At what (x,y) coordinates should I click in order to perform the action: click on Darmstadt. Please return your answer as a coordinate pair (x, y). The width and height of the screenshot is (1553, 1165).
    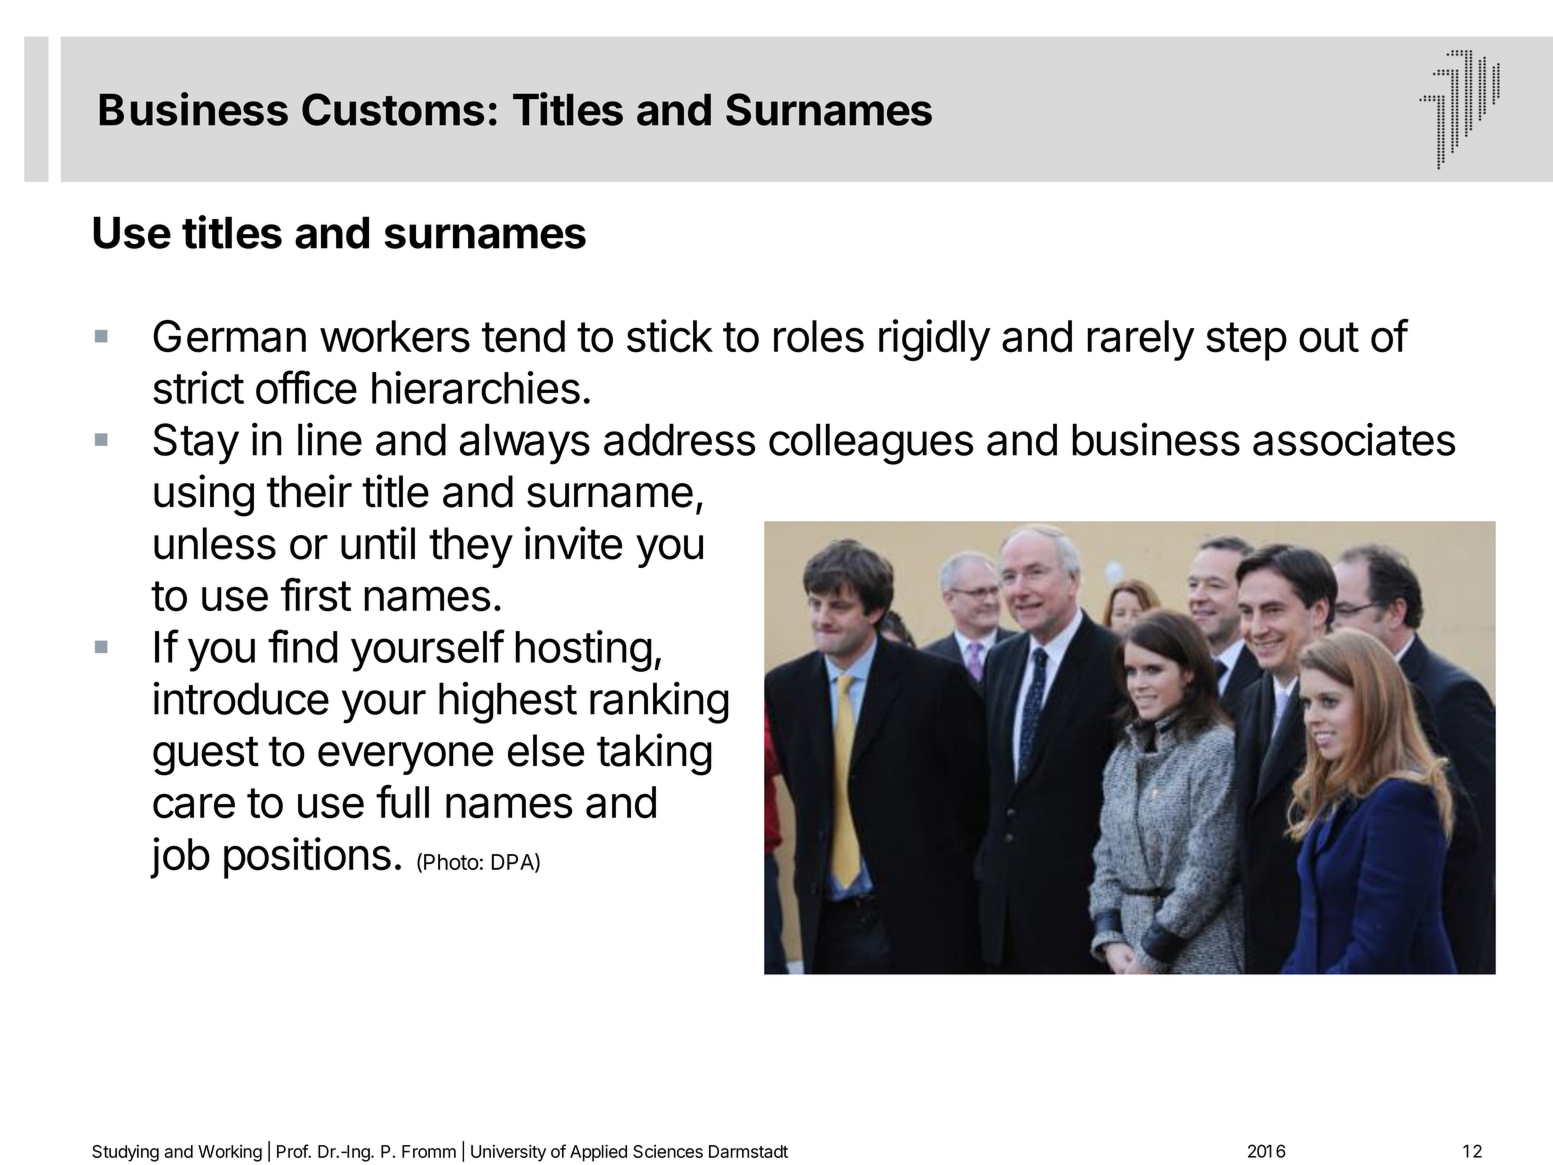
    Looking at the image, I should click on (748, 1151).
